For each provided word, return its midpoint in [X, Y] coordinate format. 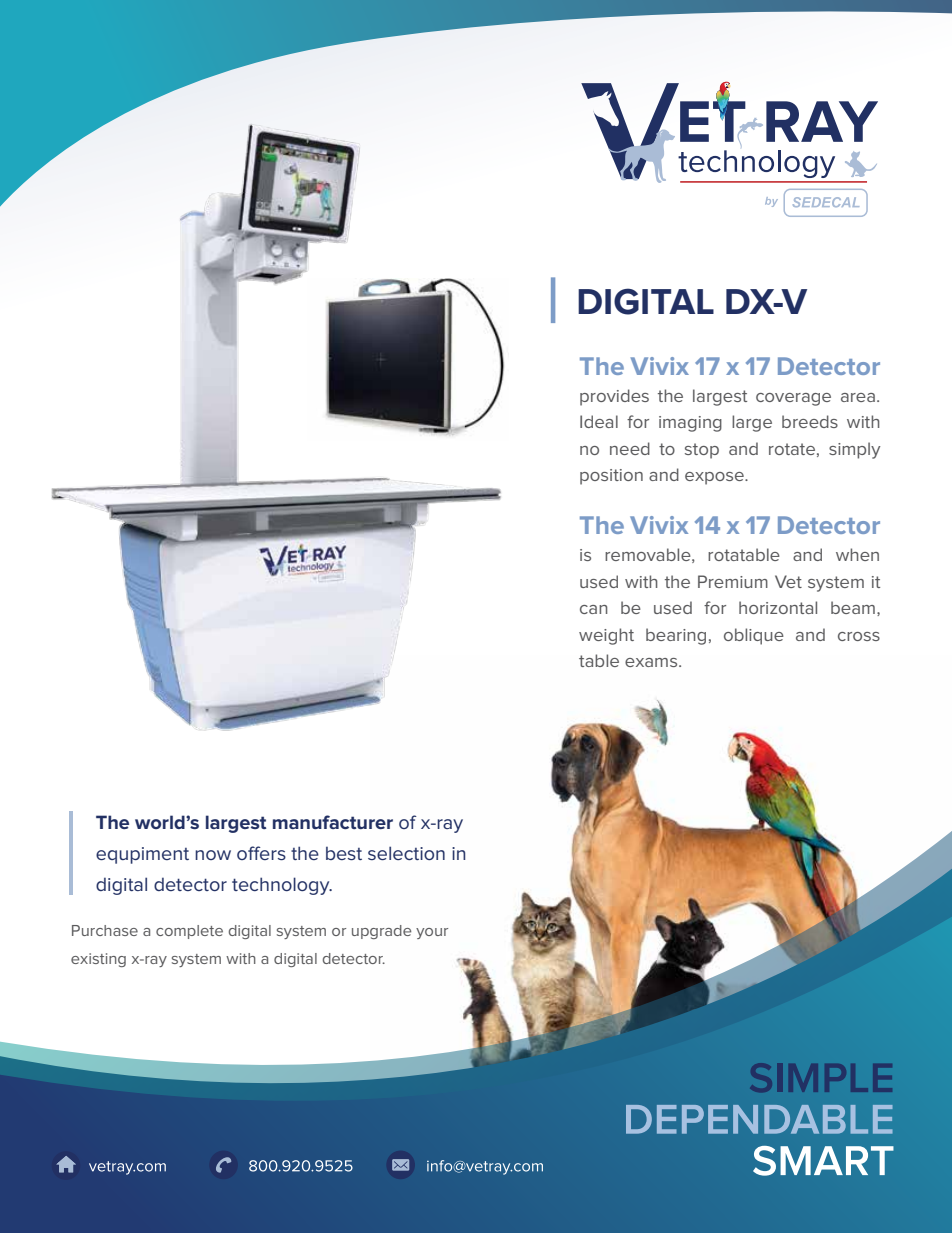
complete [189, 932]
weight [606, 636]
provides [614, 397]
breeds [810, 421]
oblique [754, 636]
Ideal [599, 421]
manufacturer [333, 822]
